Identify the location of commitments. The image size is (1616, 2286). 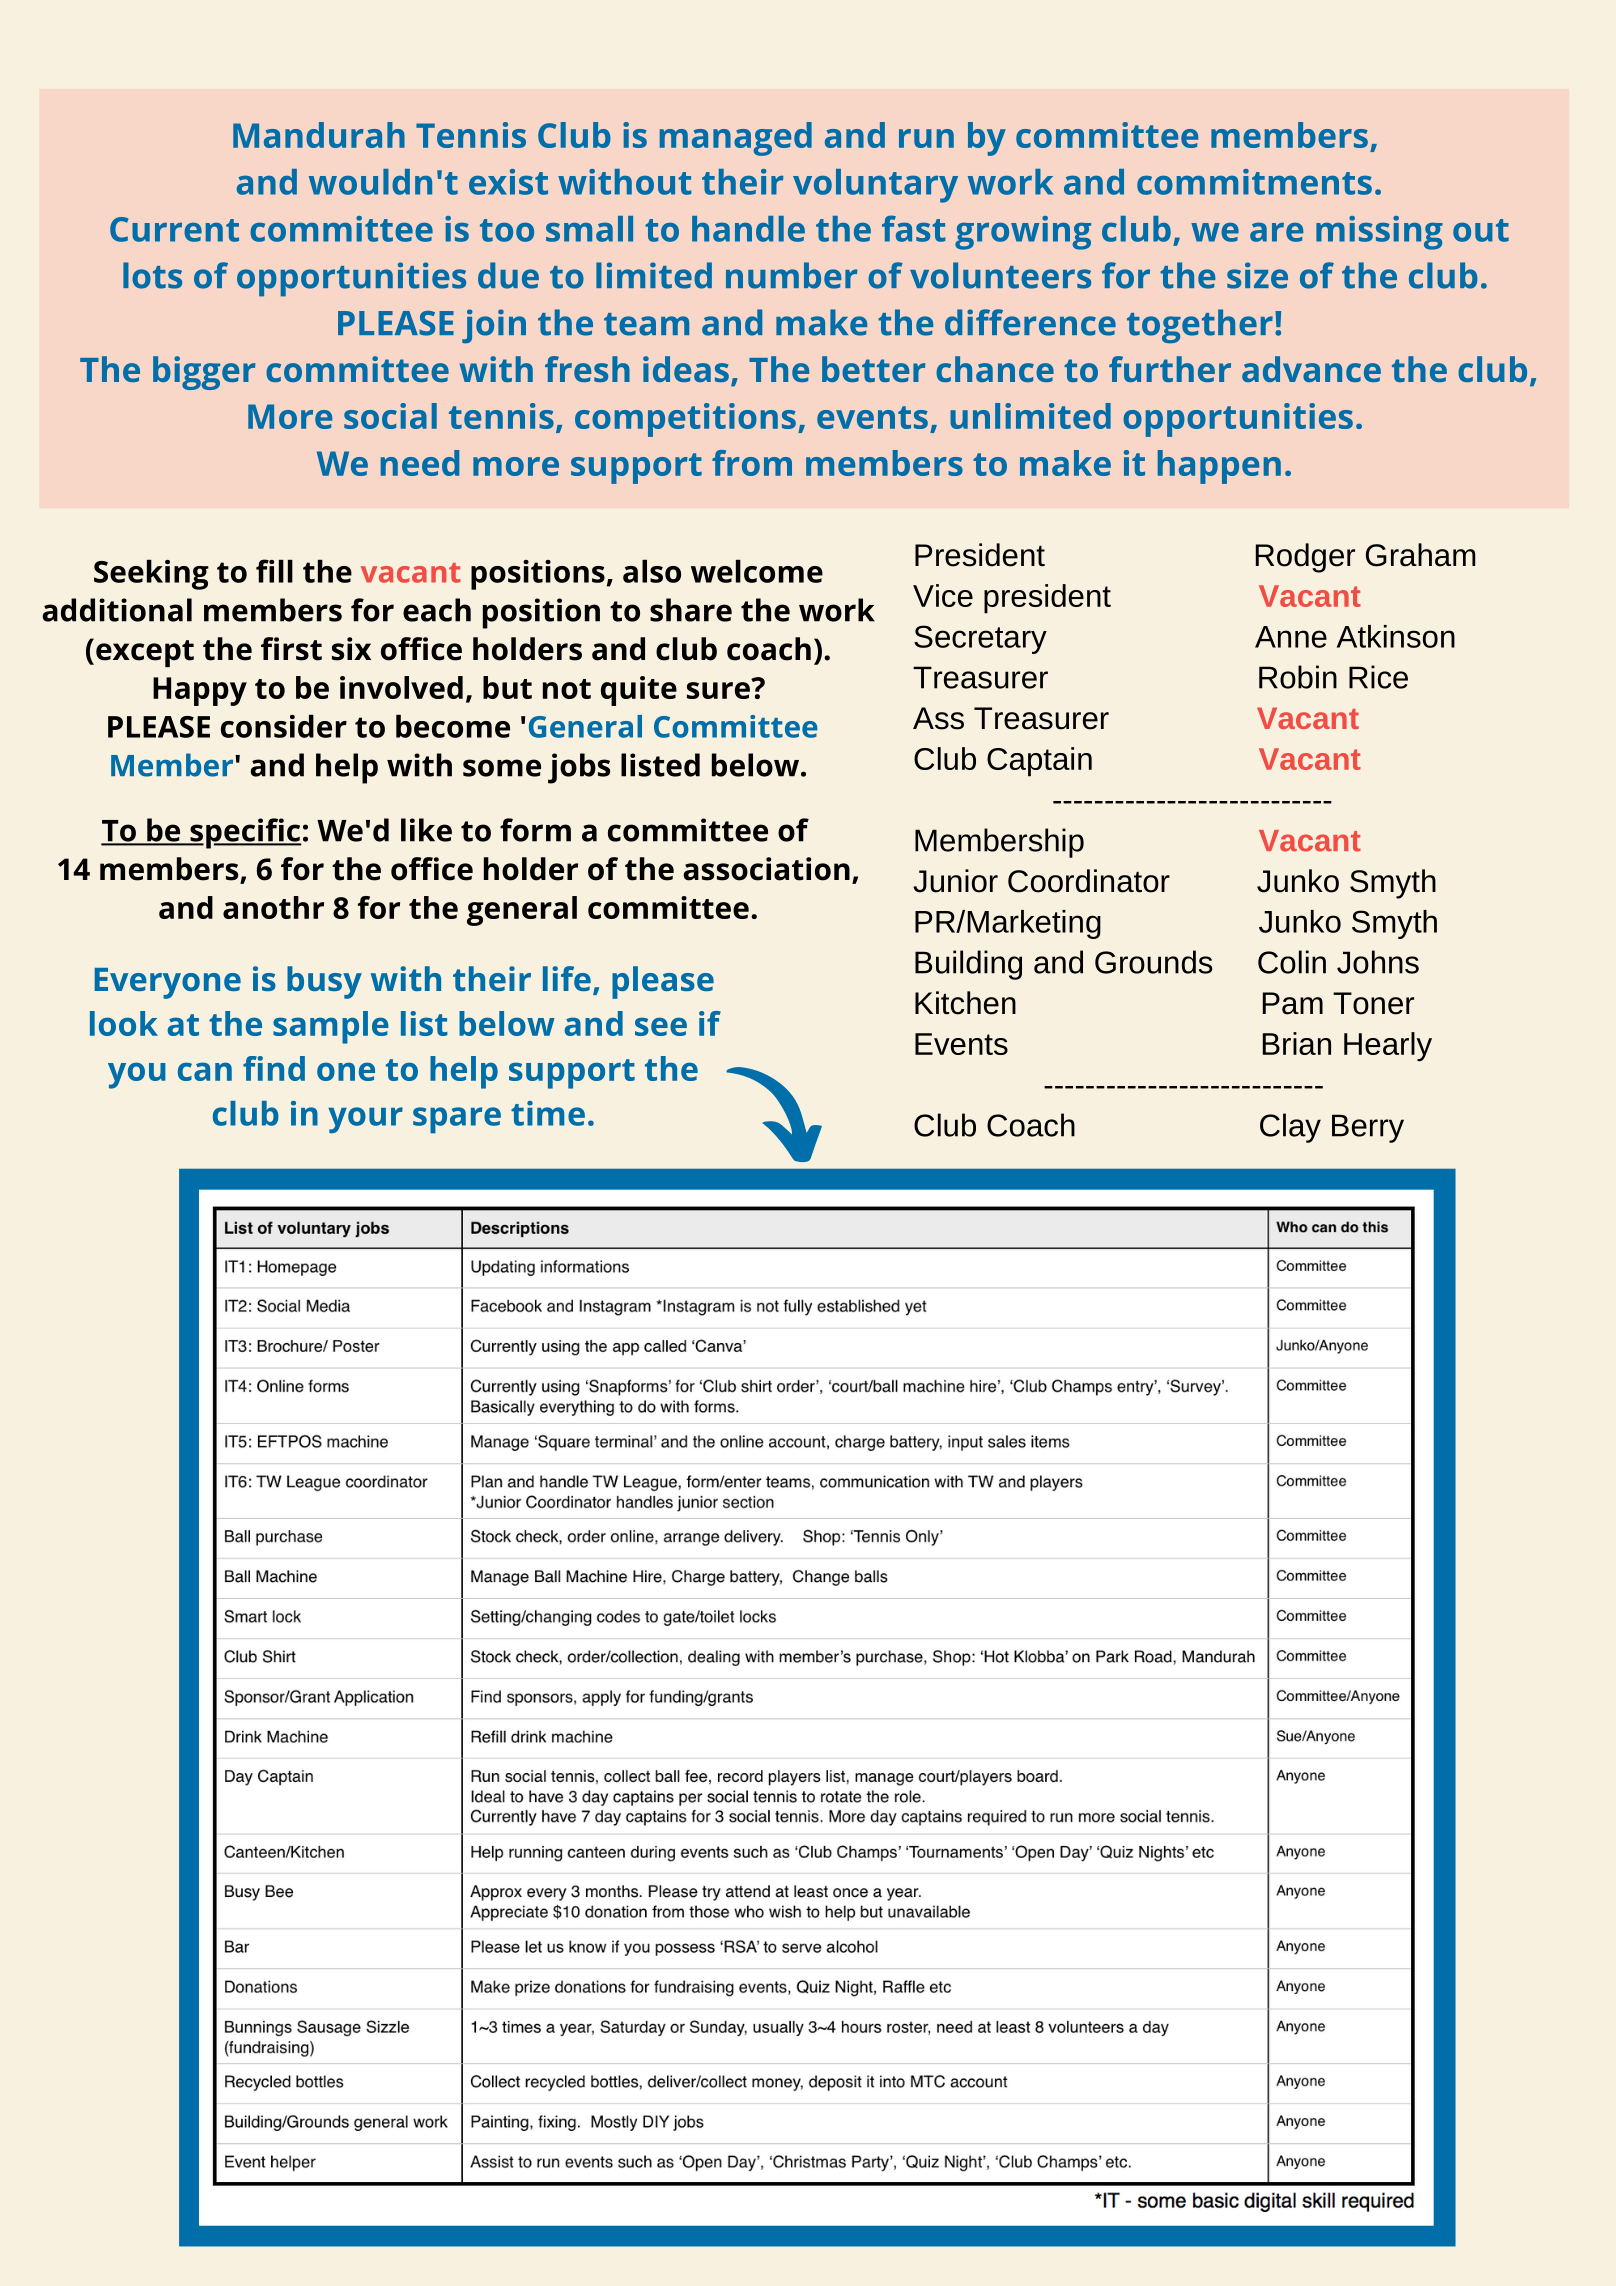
(1254, 182).
